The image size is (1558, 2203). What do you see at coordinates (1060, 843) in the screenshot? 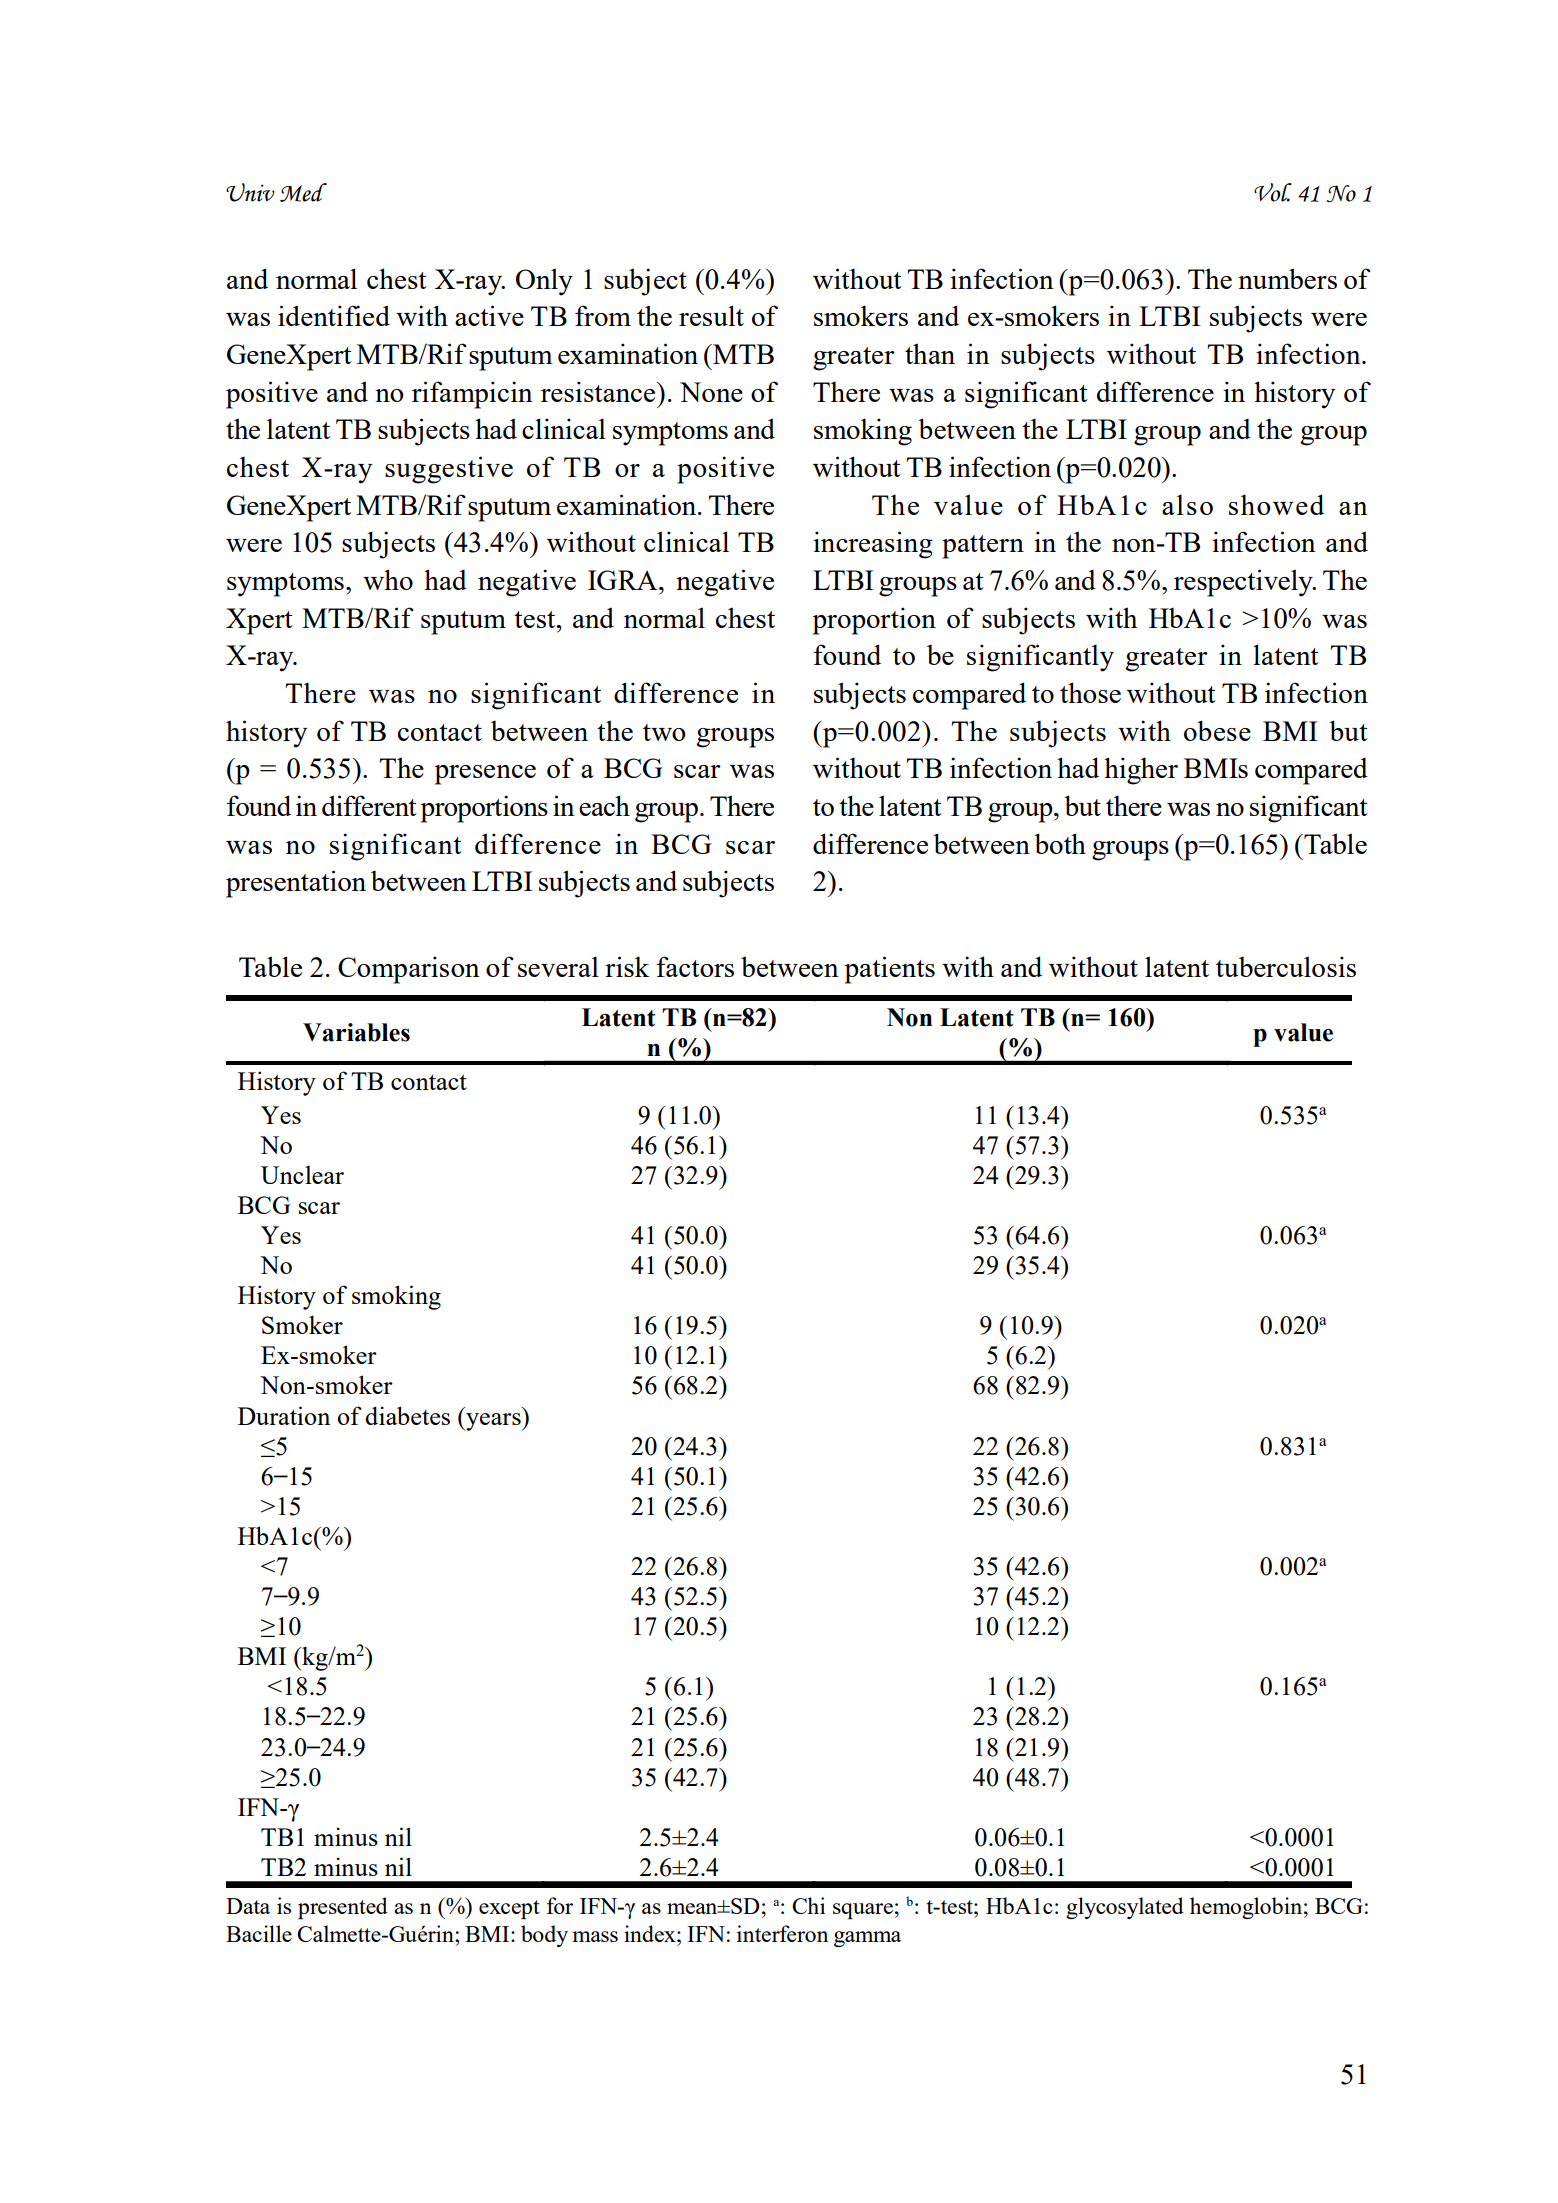
I see `both` at bounding box center [1060, 843].
